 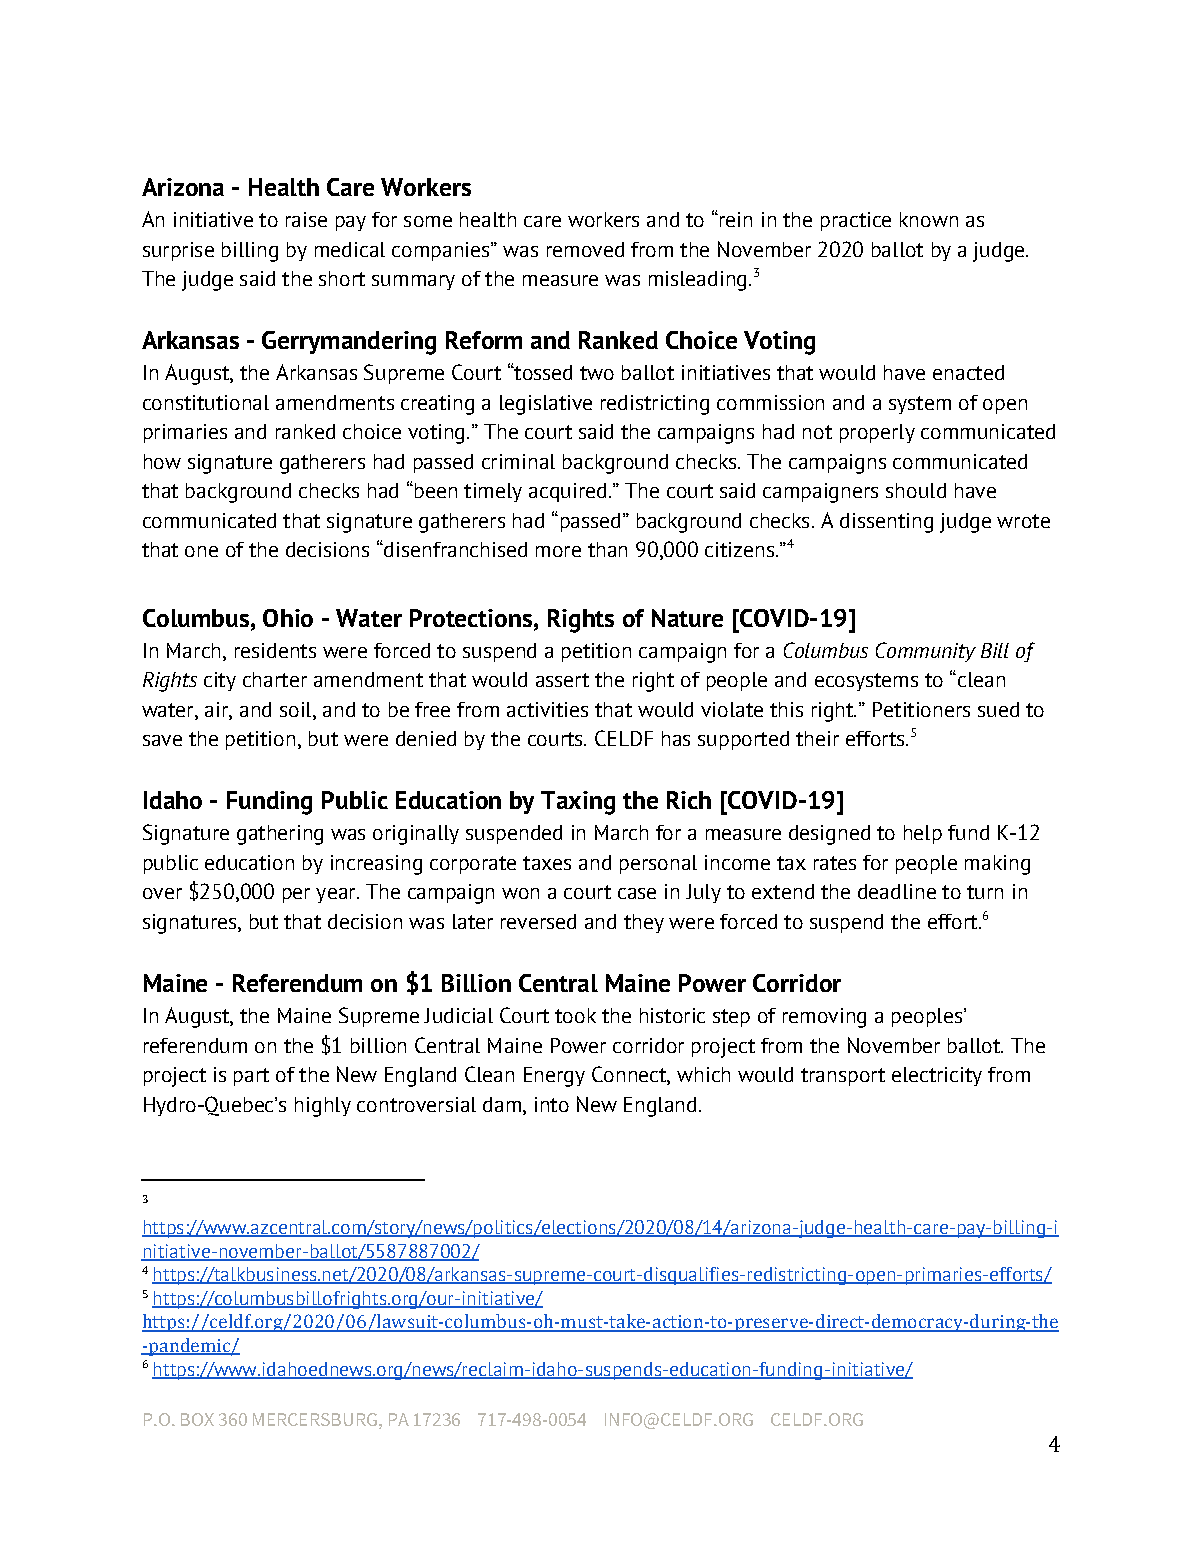 What do you see at coordinates (567, 492) in the screenshot?
I see `acquired` at bounding box center [567, 492].
